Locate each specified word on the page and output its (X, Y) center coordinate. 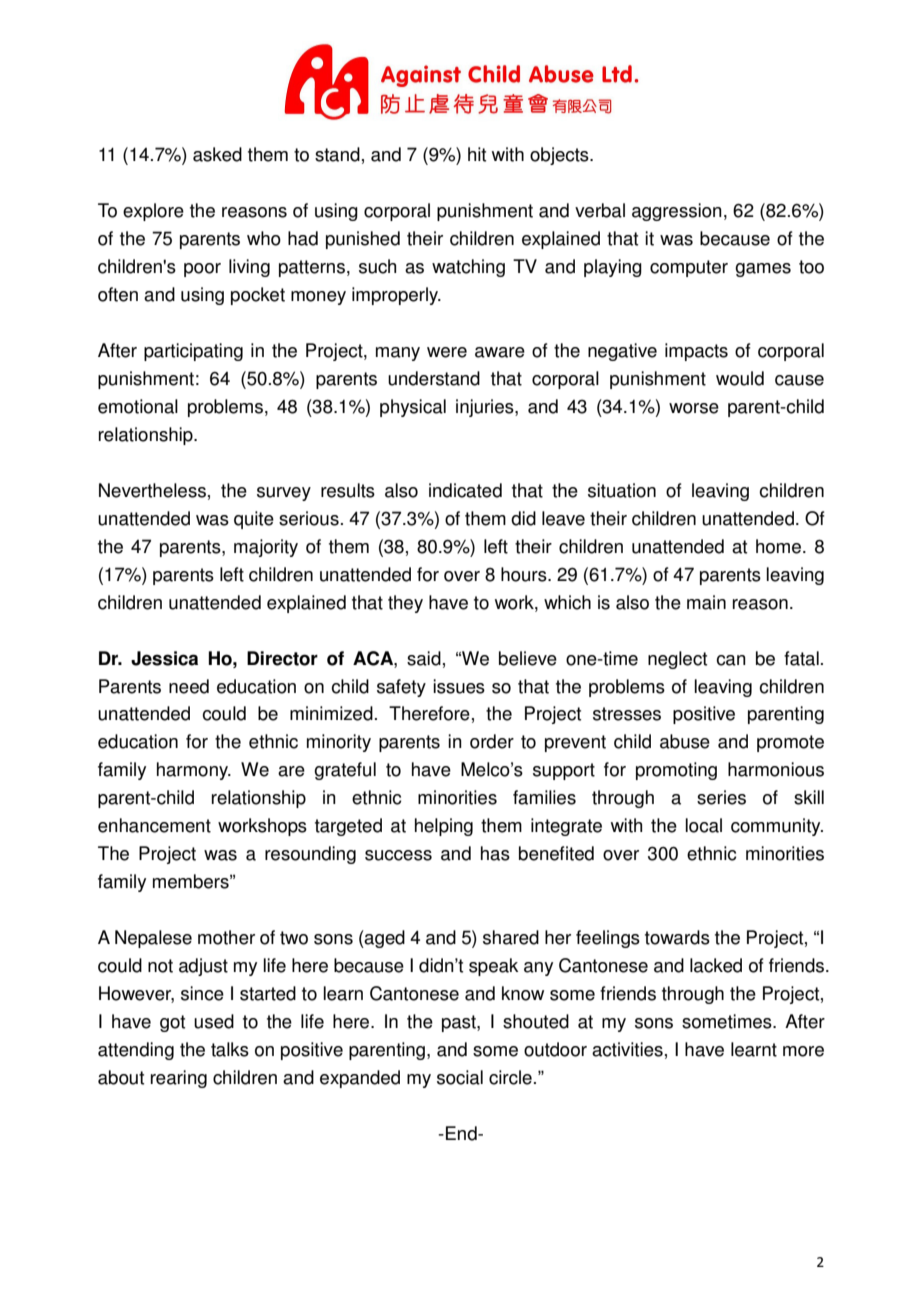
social (460, 1077)
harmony (194, 771)
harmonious (776, 769)
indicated (465, 490)
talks (230, 1049)
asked (217, 154)
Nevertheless (152, 490)
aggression (677, 212)
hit (477, 154)
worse (694, 408)
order (492, 741)
